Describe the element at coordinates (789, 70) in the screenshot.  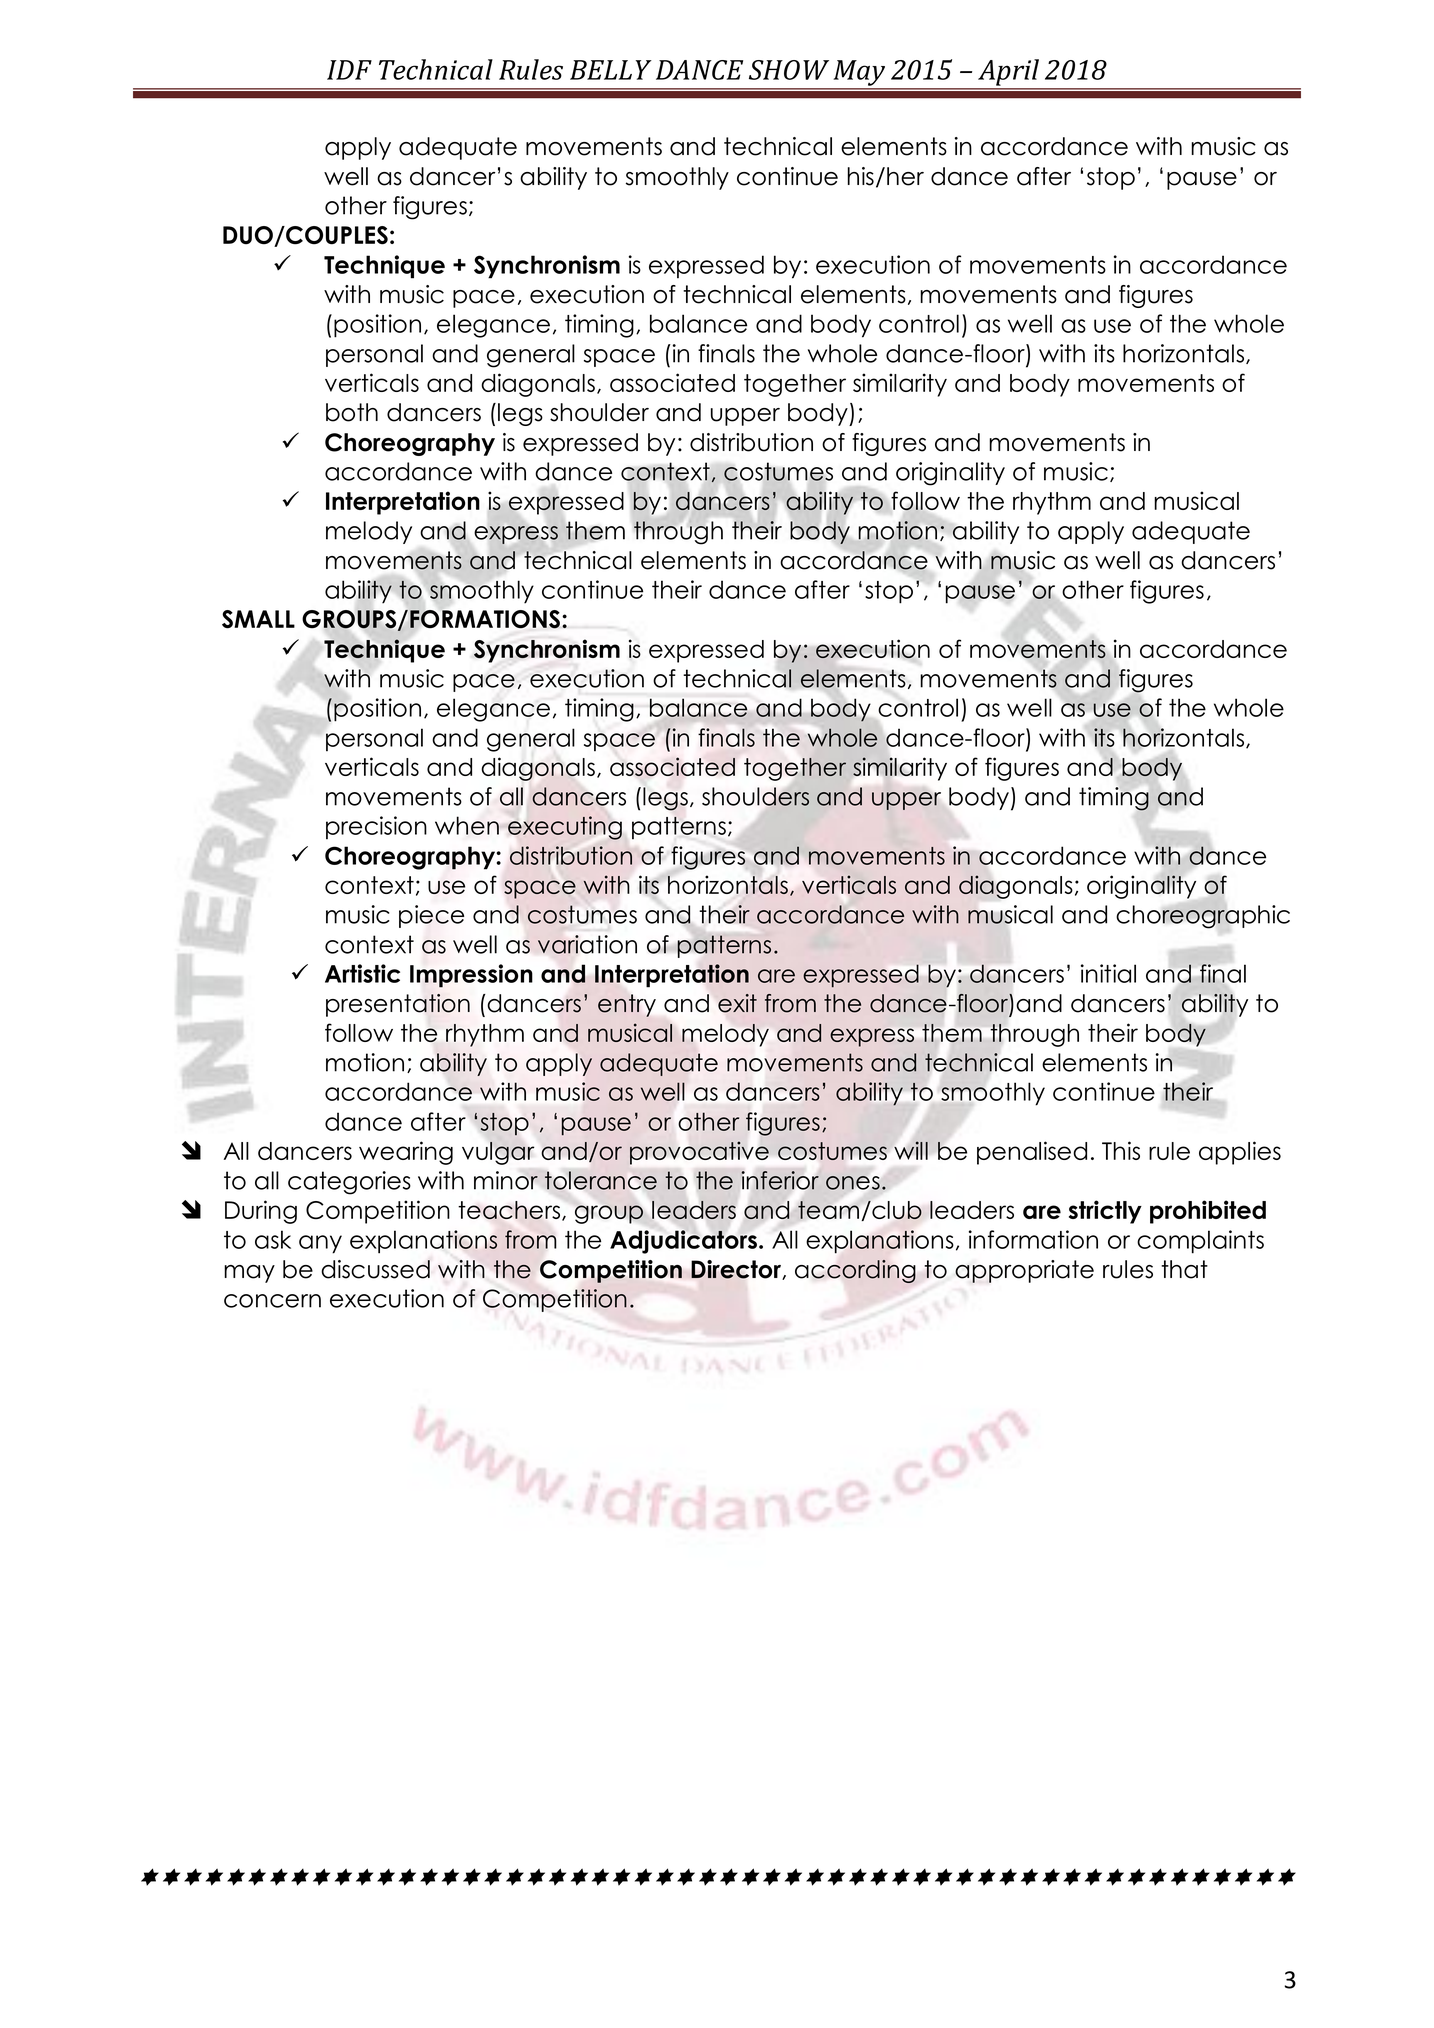
I see `SHOW` at that location.
